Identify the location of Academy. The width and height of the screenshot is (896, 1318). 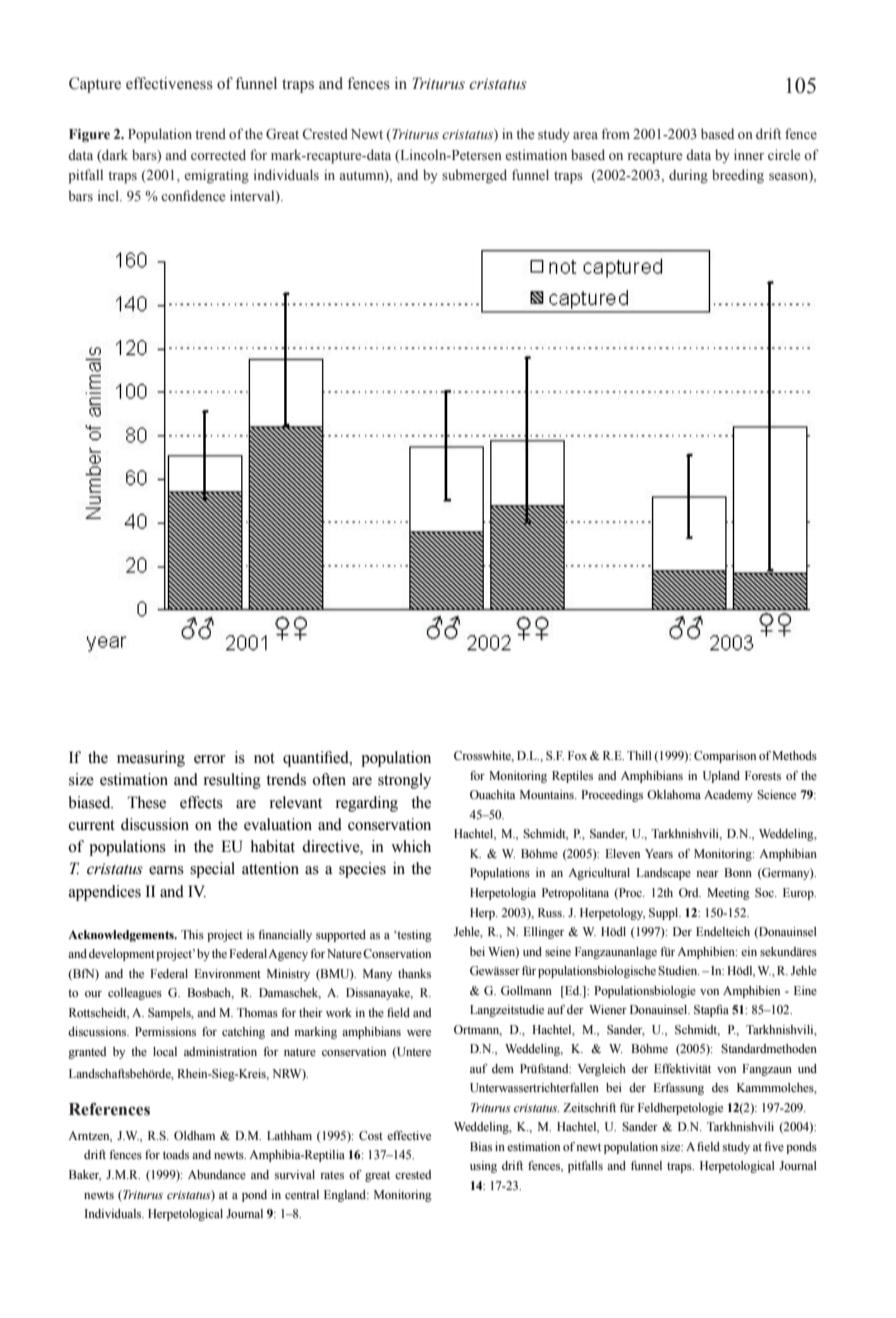
(728, 796).
